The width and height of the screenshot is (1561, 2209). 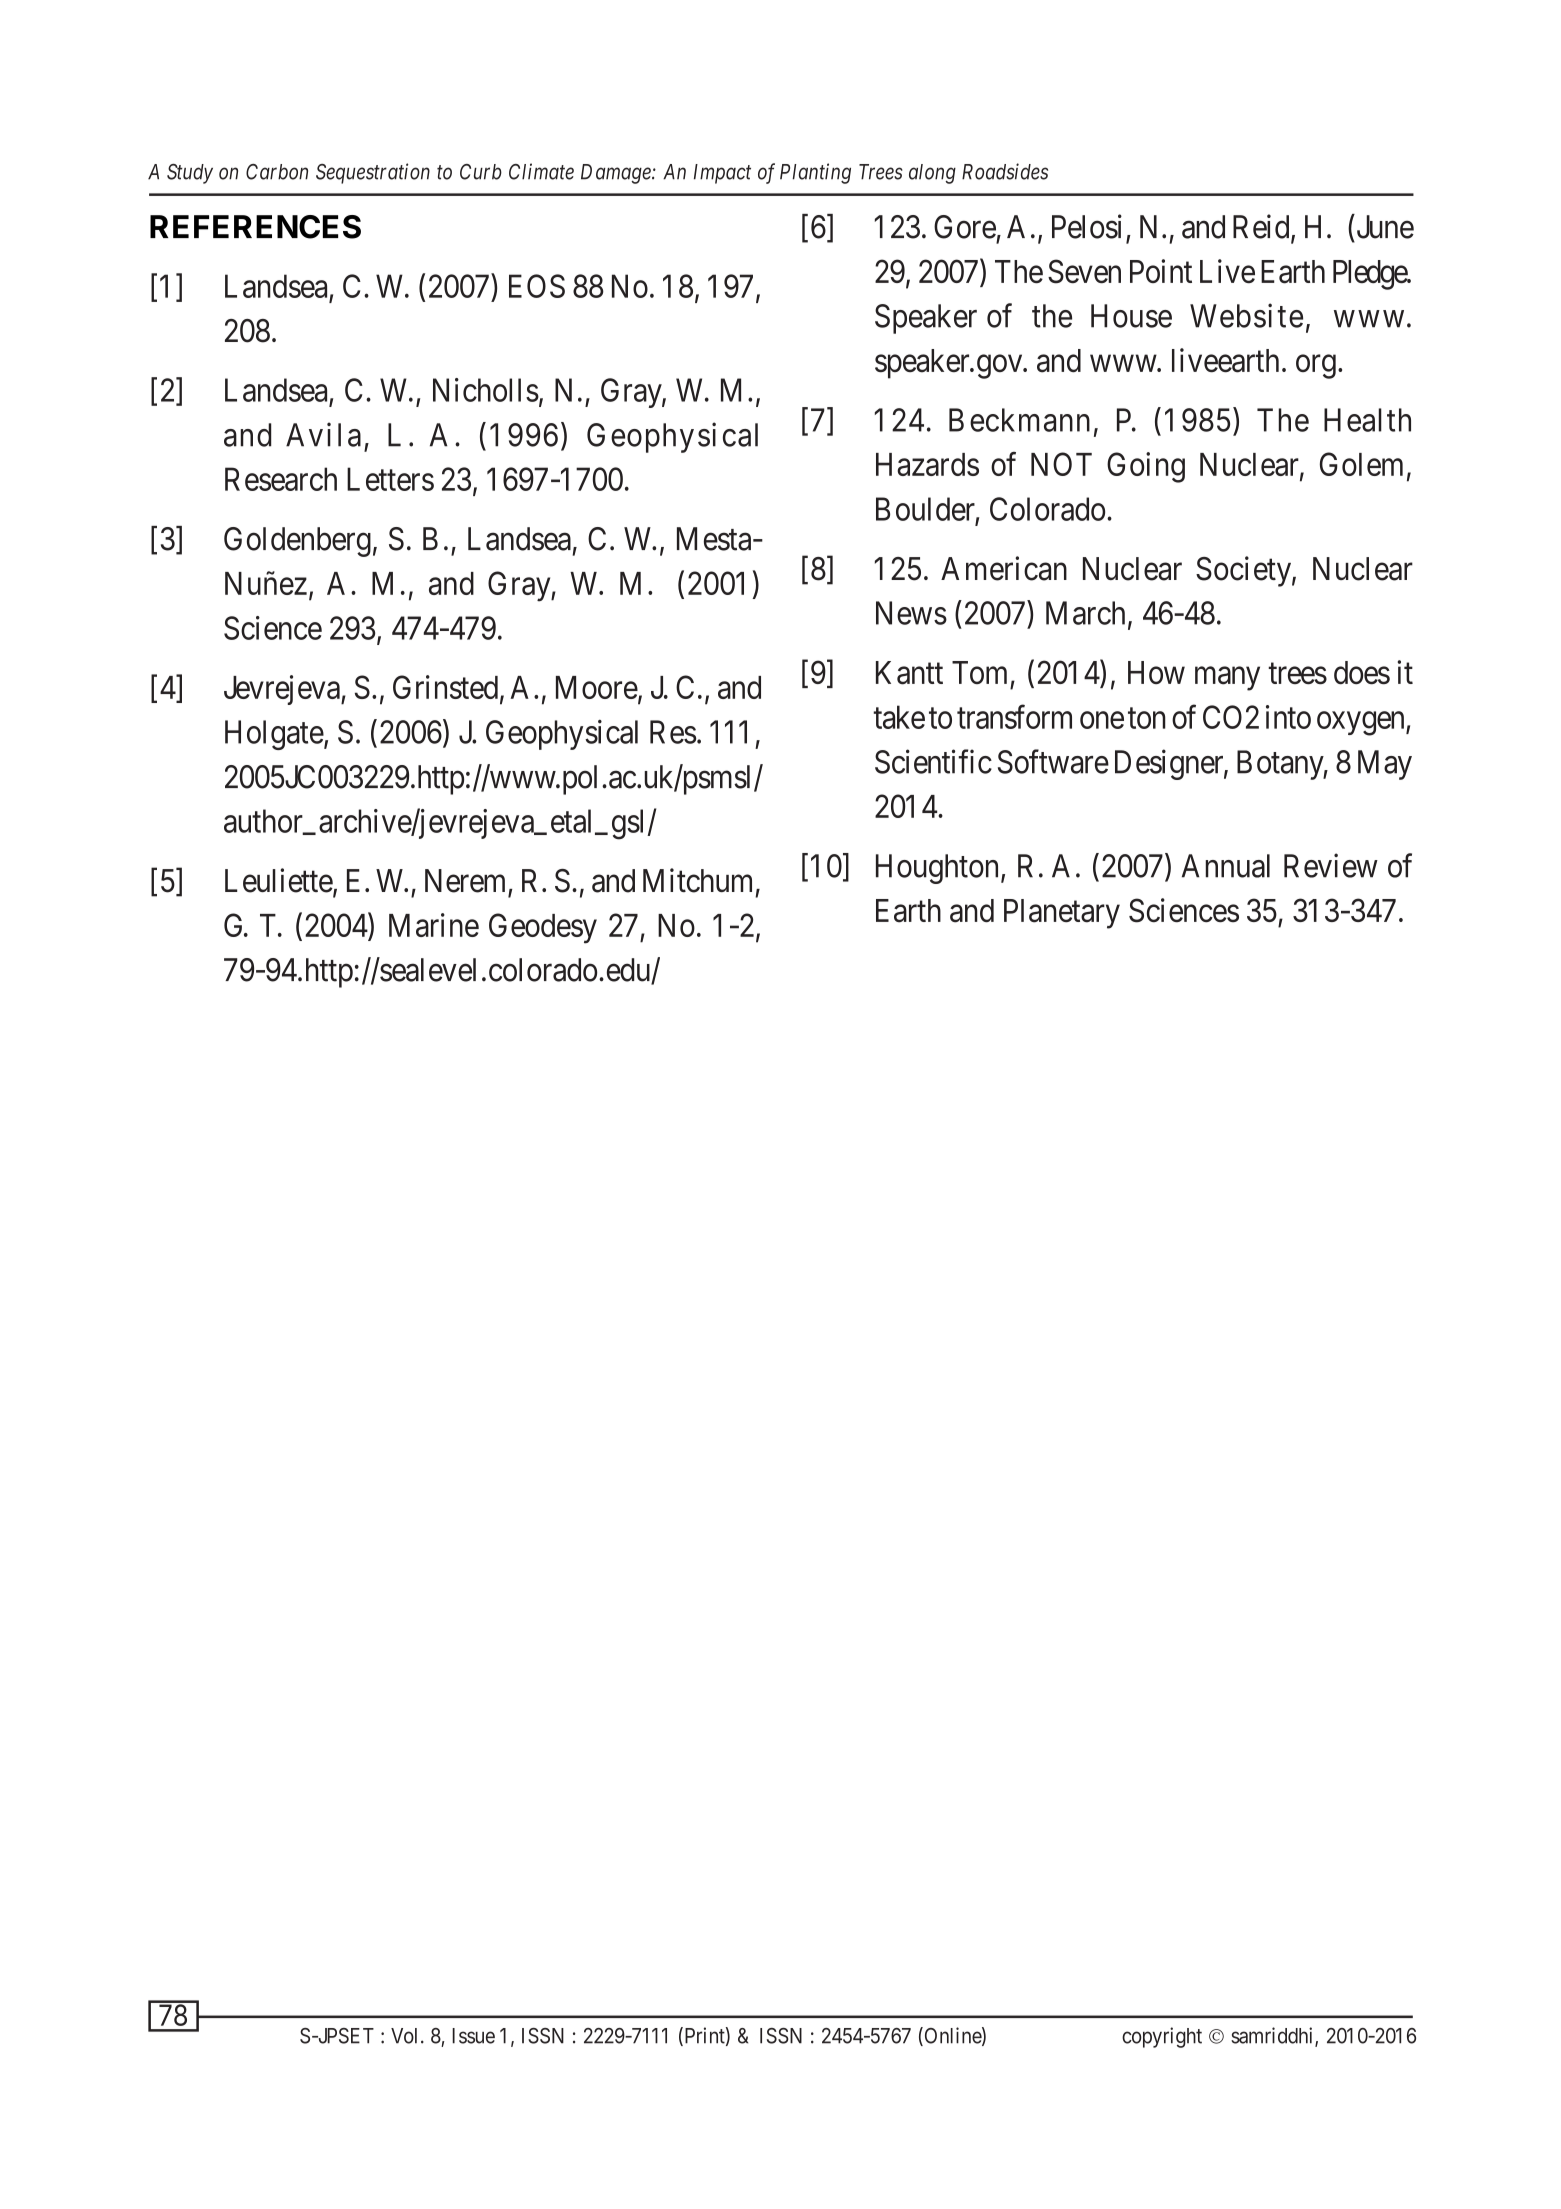 I want to click on Sequestration, so click(x=373, y=173).
